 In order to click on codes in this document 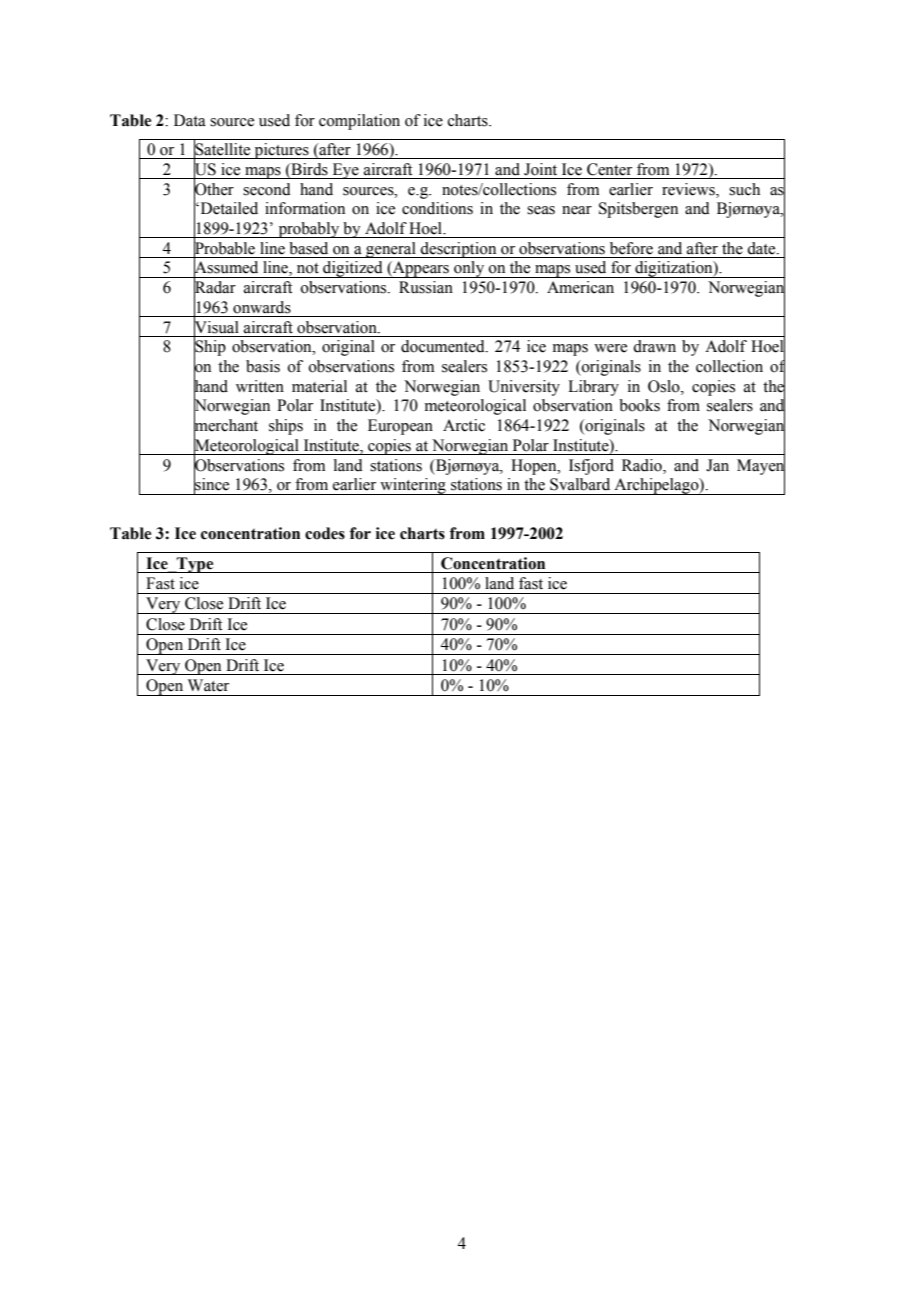, I will do `click(325, 533)`.
